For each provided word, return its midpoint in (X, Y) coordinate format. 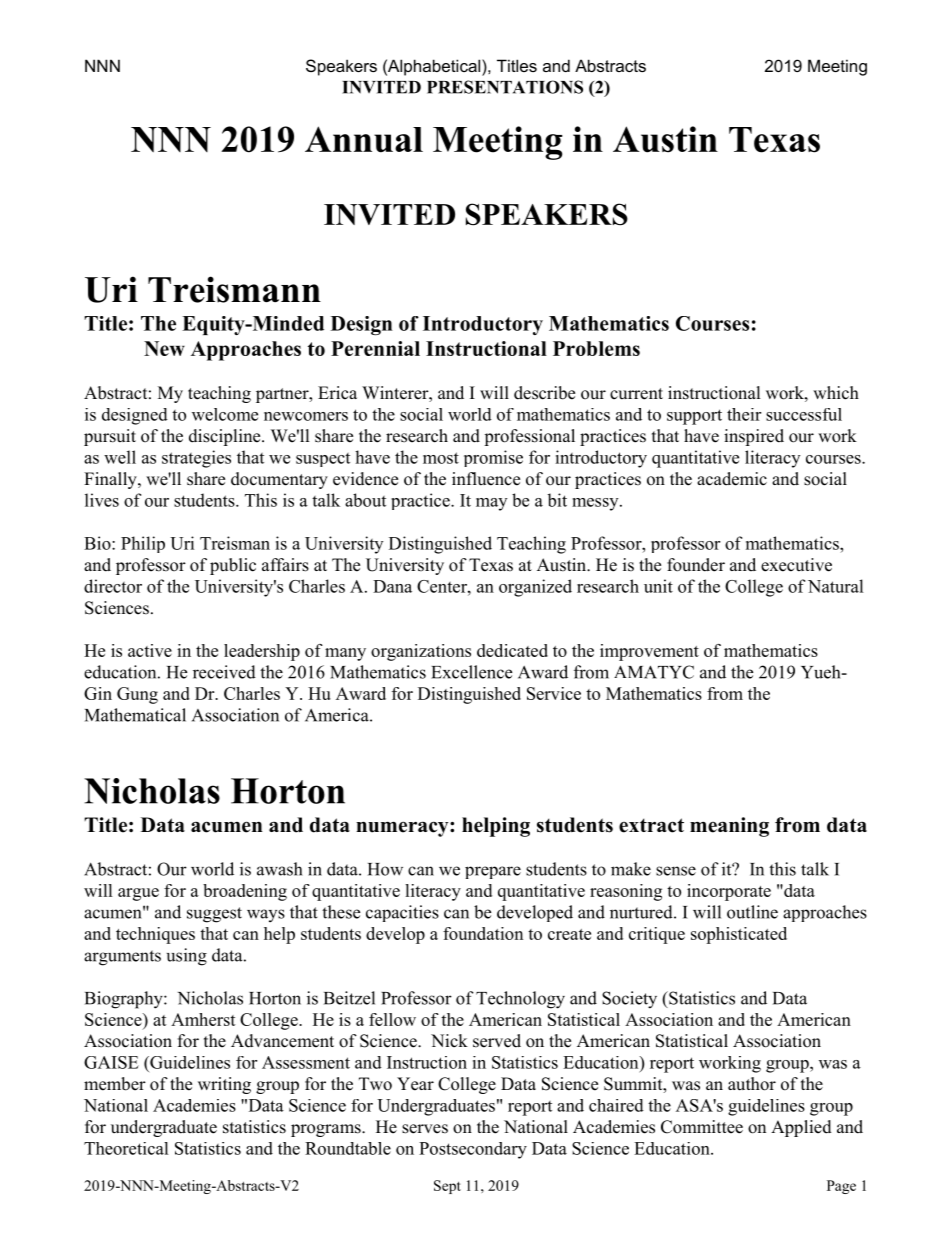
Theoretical (126, 1148)
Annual (364, 139)
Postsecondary (473, 1150)
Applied (801, 1128)
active (150, 650)
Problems (596, 348)
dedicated (512, 650)
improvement (649, 652)
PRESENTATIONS (505, 87)
